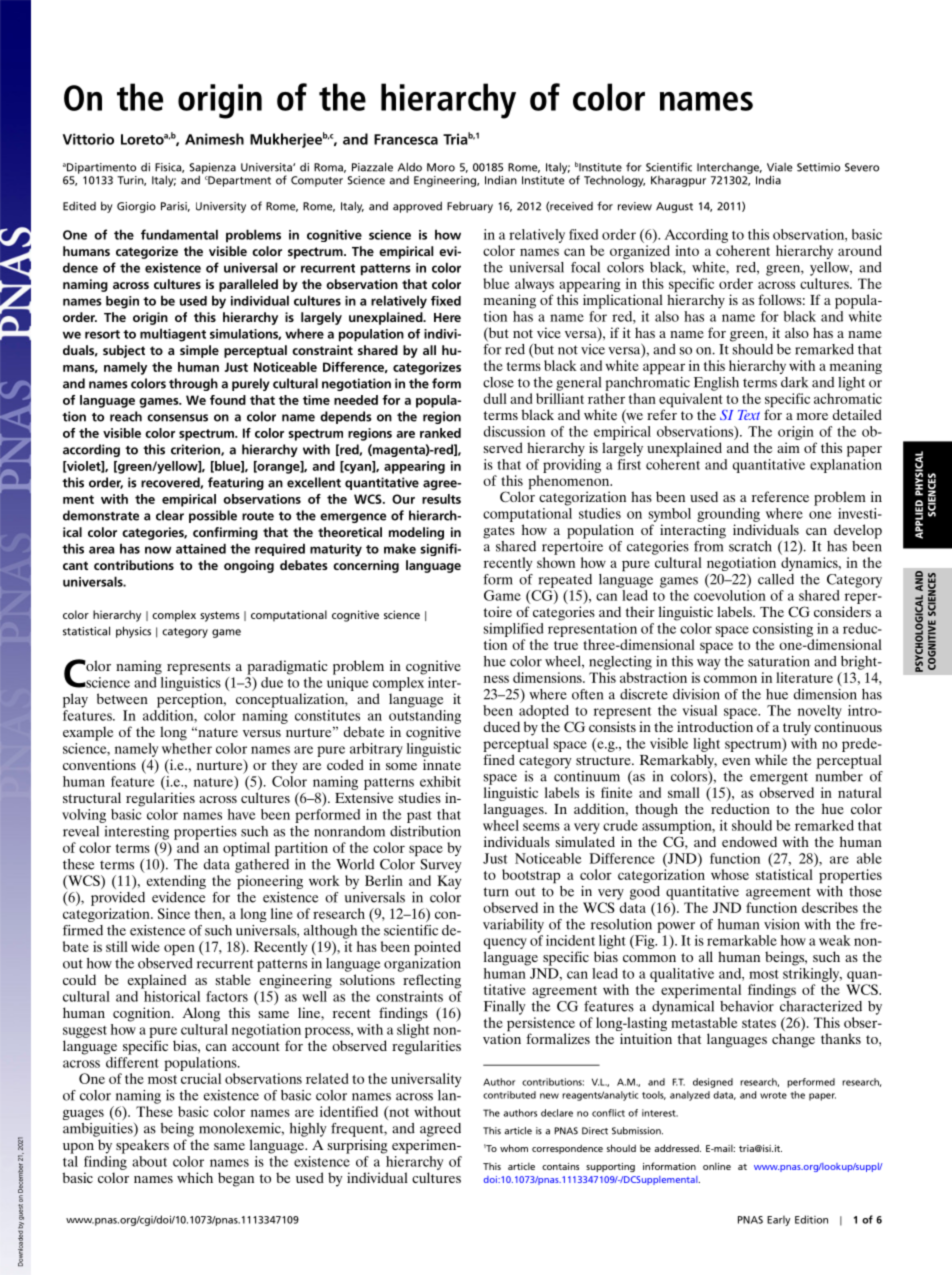 The height and width of the screenshot is (1275, 952). I want to click on through, so click(193, 384).
